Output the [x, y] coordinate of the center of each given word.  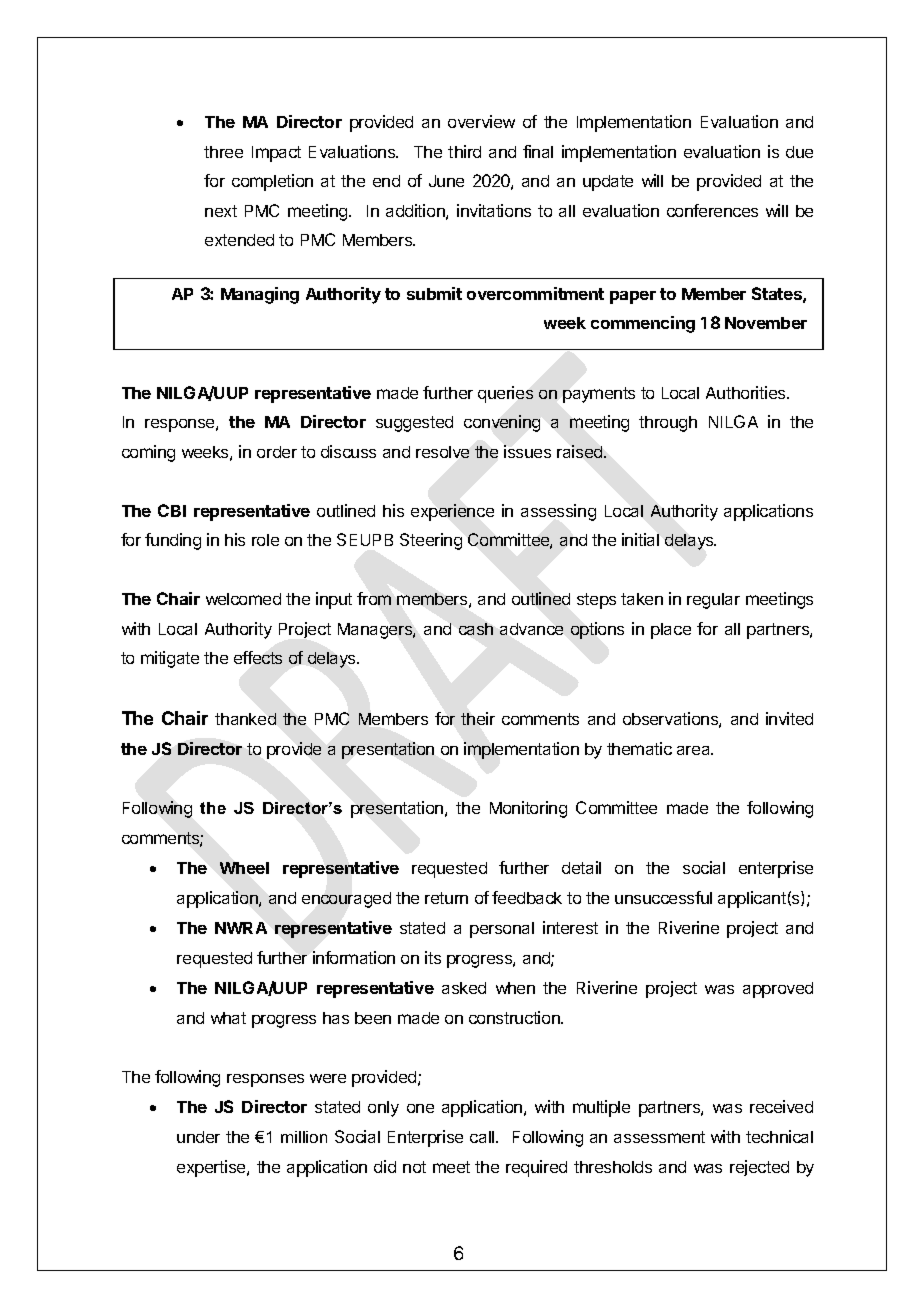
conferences [712, 210]
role [265, 540]
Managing [260, 295]
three [223, 152]
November [766, 323]
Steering [431, 541]
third [464, 151]
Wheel [244, 868]
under [198, 1137]
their [478, 718]
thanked [245, 719]
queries [505, 394]
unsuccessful [663, 897]
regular [713, 601]
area [695, 750]
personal [502, 930]
